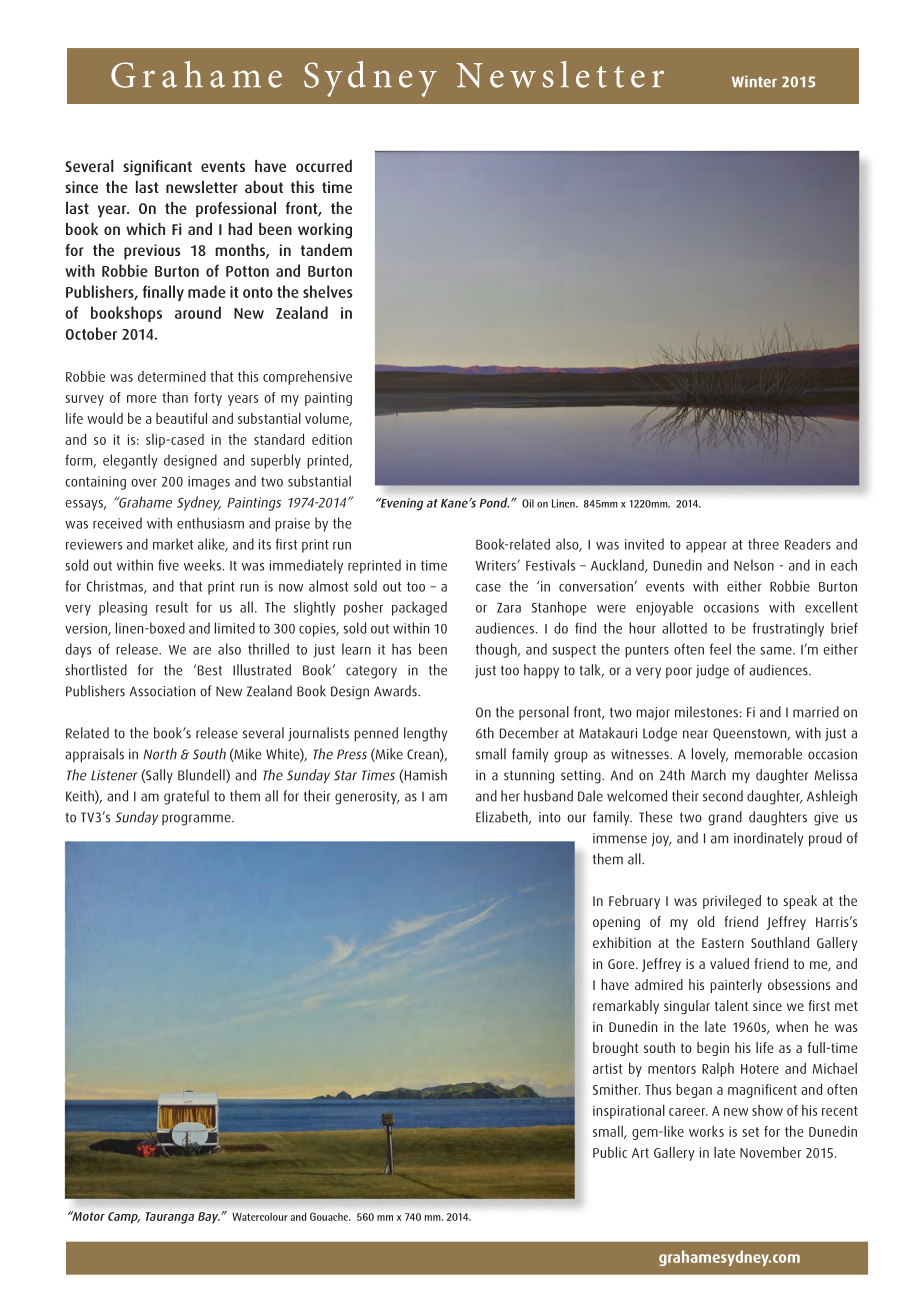 This image has height=1308, width=924. I want to click on November, so click(770, 1152).
